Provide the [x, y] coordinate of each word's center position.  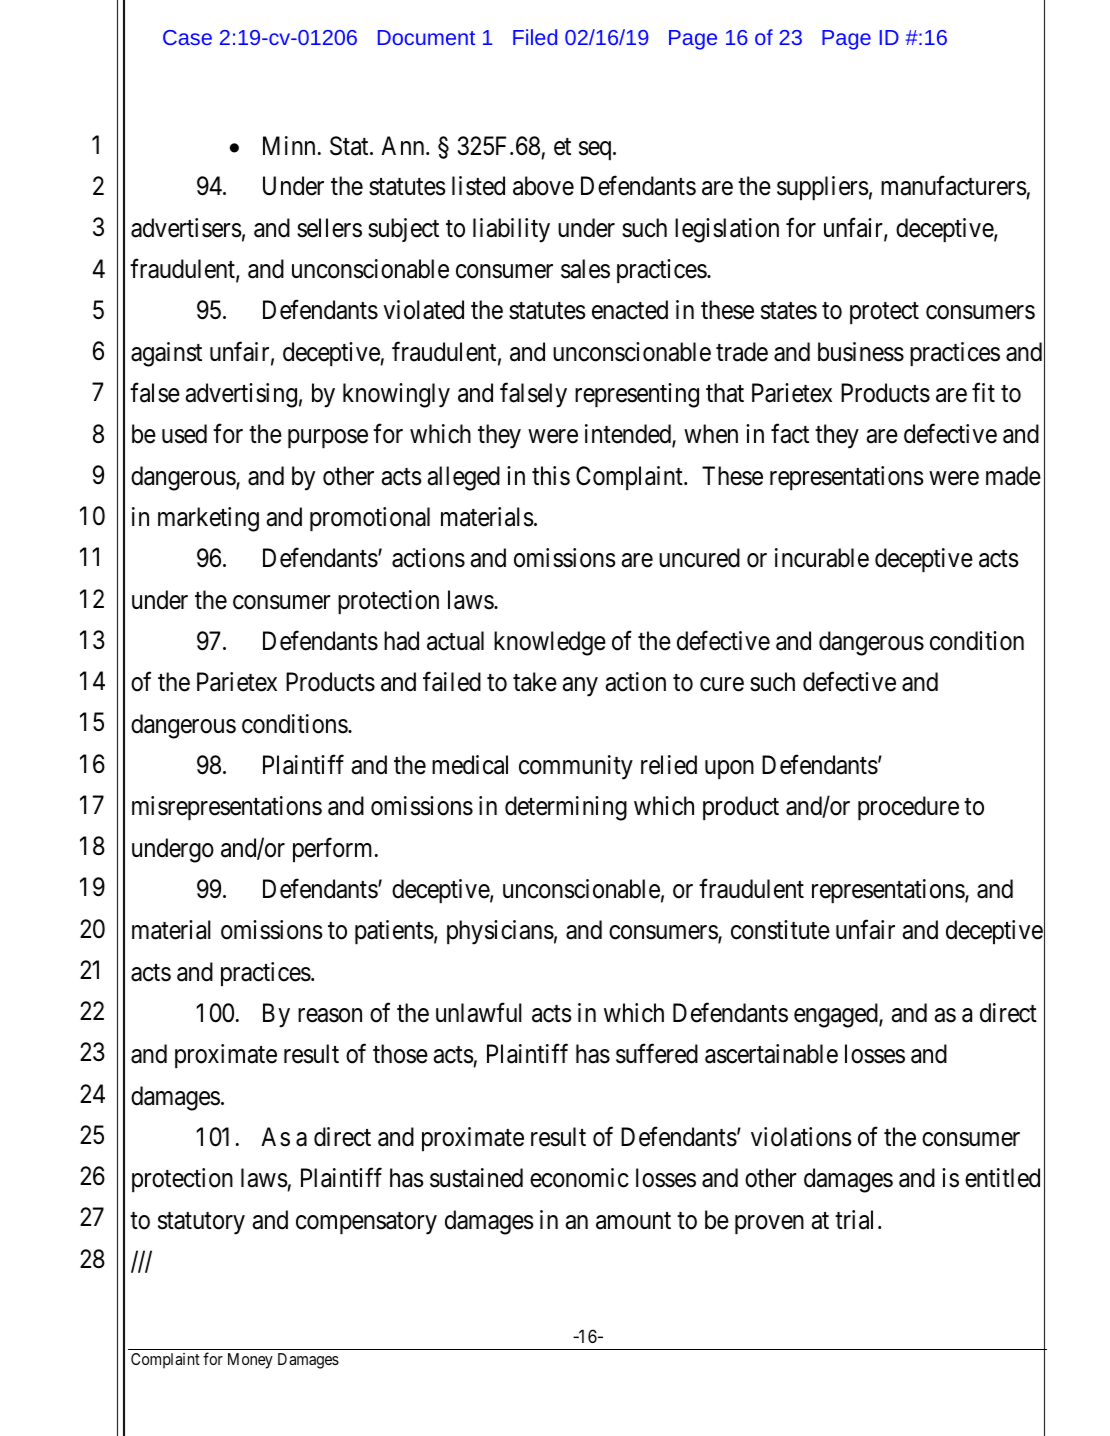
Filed [535, 37]
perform [334, 849]
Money [250, 1361]
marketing [208, 519]
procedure [908, 808]
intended [629, 435]
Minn [289, 145]
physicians [500, 932]
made [1013, 476]
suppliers [822, 188]
